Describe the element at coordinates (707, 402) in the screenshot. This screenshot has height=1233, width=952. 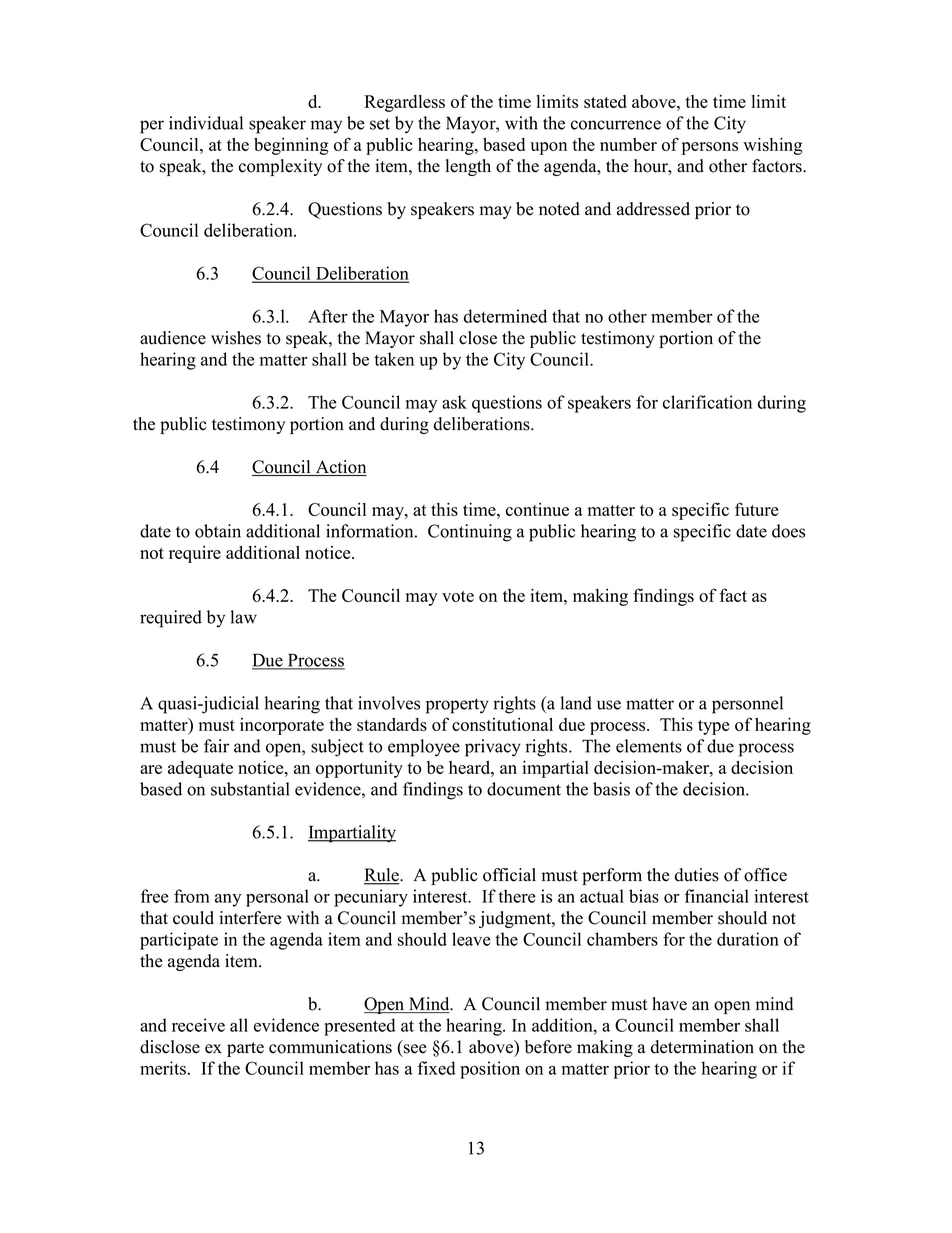
I see `clarification` at that location.
